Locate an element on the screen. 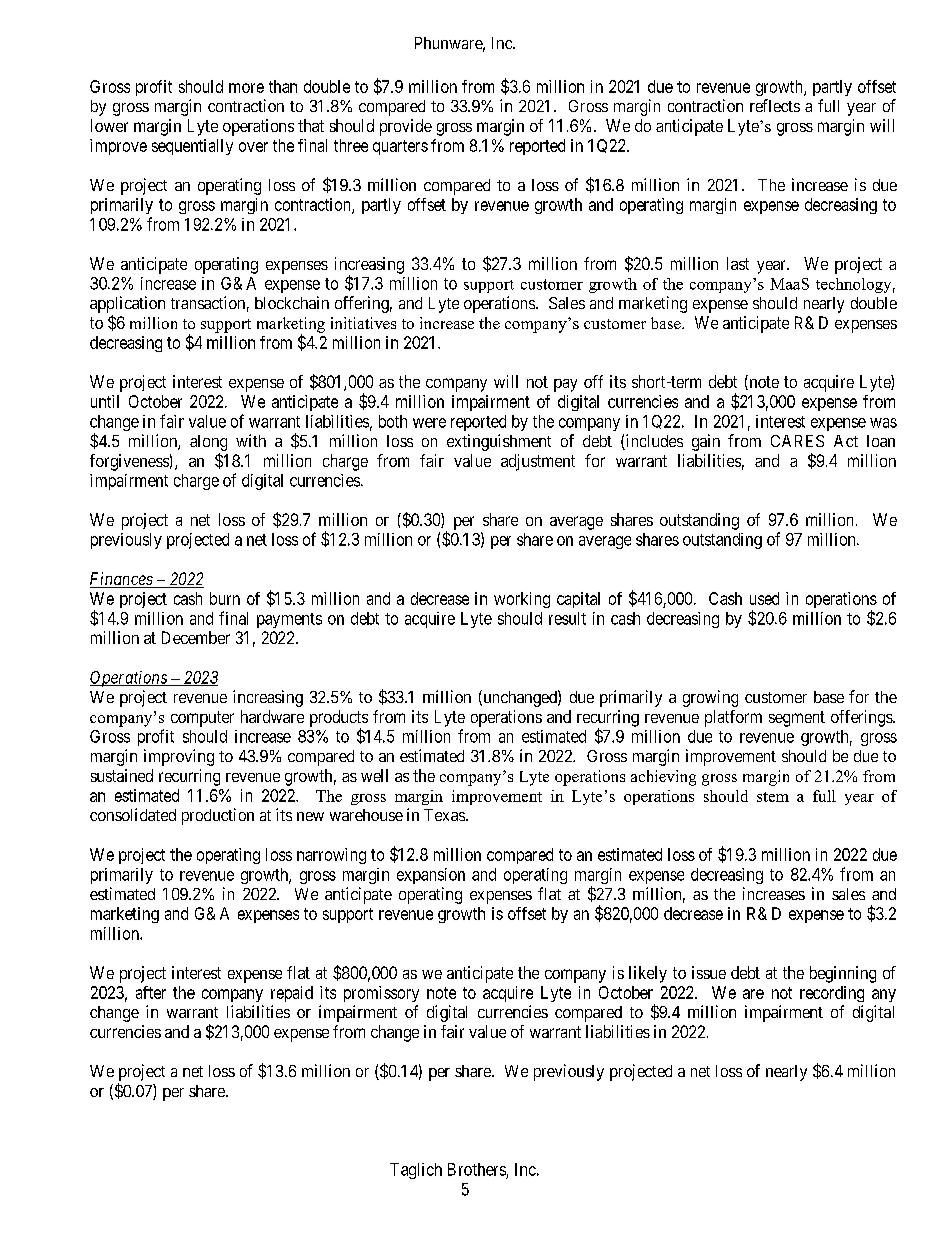 This screenshot has width=952, height=1233. stem is located at coordinates (773, 797).
